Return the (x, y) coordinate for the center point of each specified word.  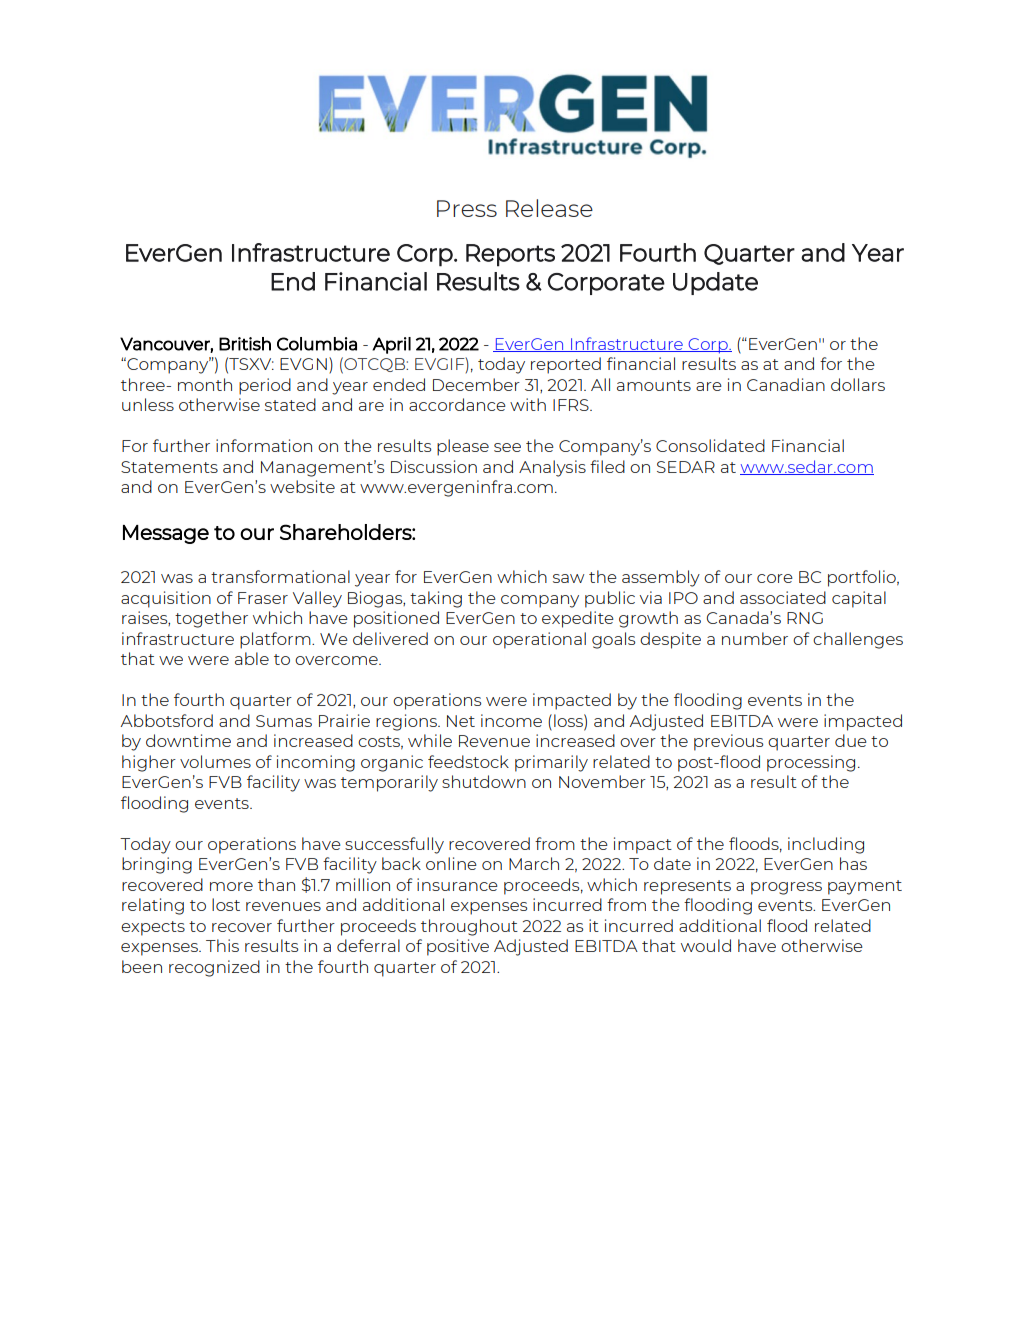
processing (811, 763)
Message (166, 534)
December (476, 384)
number (755, 638)
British (245, 344)
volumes (215, 761)
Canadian (786, 384)
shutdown (484, 781)
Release (549, 208)
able (252, 658)
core (775, 578)
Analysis (552, 468)
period (265, 386)
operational (539, 640)
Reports (510, 255)
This (222, 945)
